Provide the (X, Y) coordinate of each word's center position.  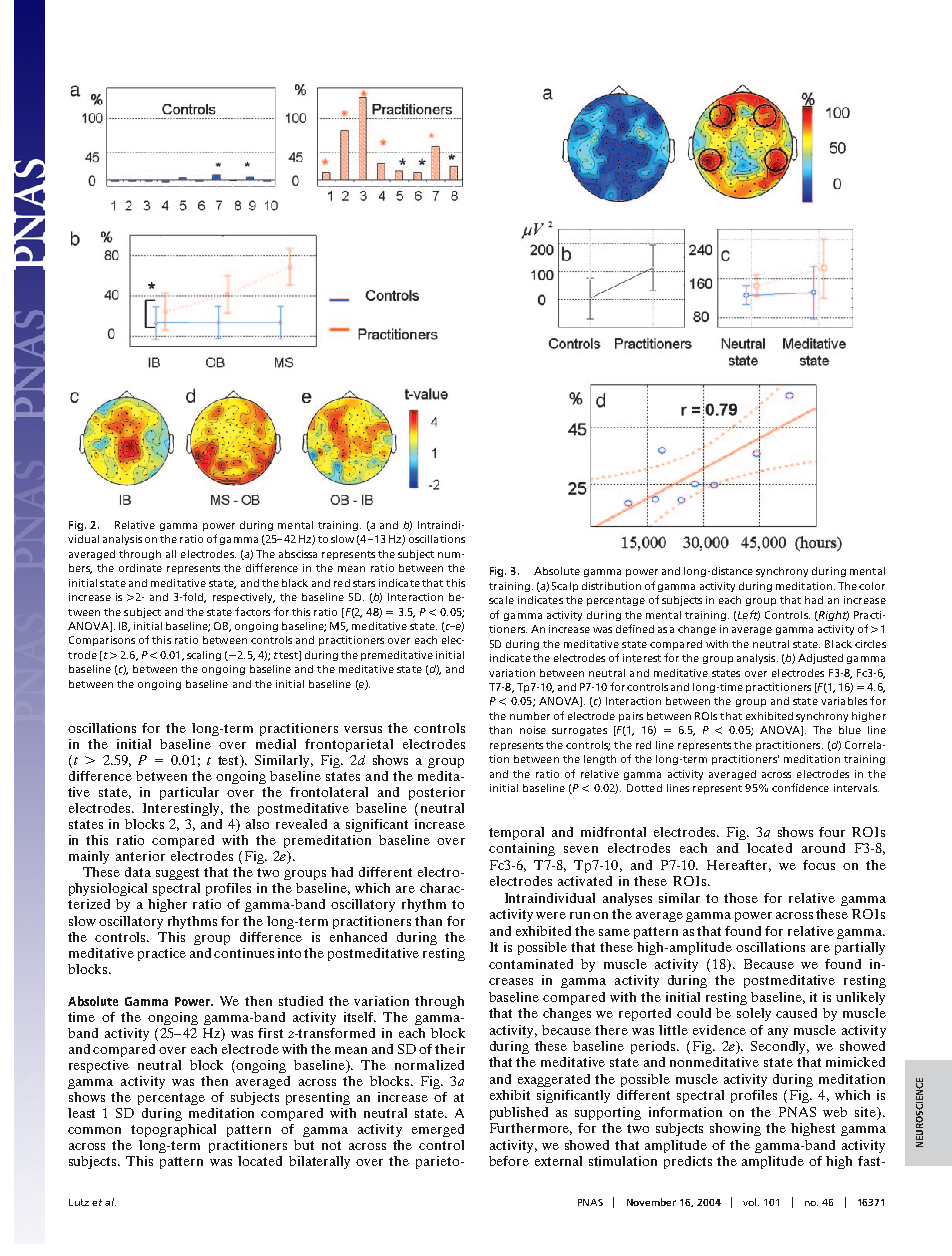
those (741, 898)
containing (522, 849)
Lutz (79, 1202)
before (509, 1161)
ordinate (140, 568)
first (270, 1033)
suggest (177, 874)
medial (276, 744)
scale (501, 600)
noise (533, 730)
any (778, 1033)
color (872, 586)
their (450, 1049)
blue (850, 730)
